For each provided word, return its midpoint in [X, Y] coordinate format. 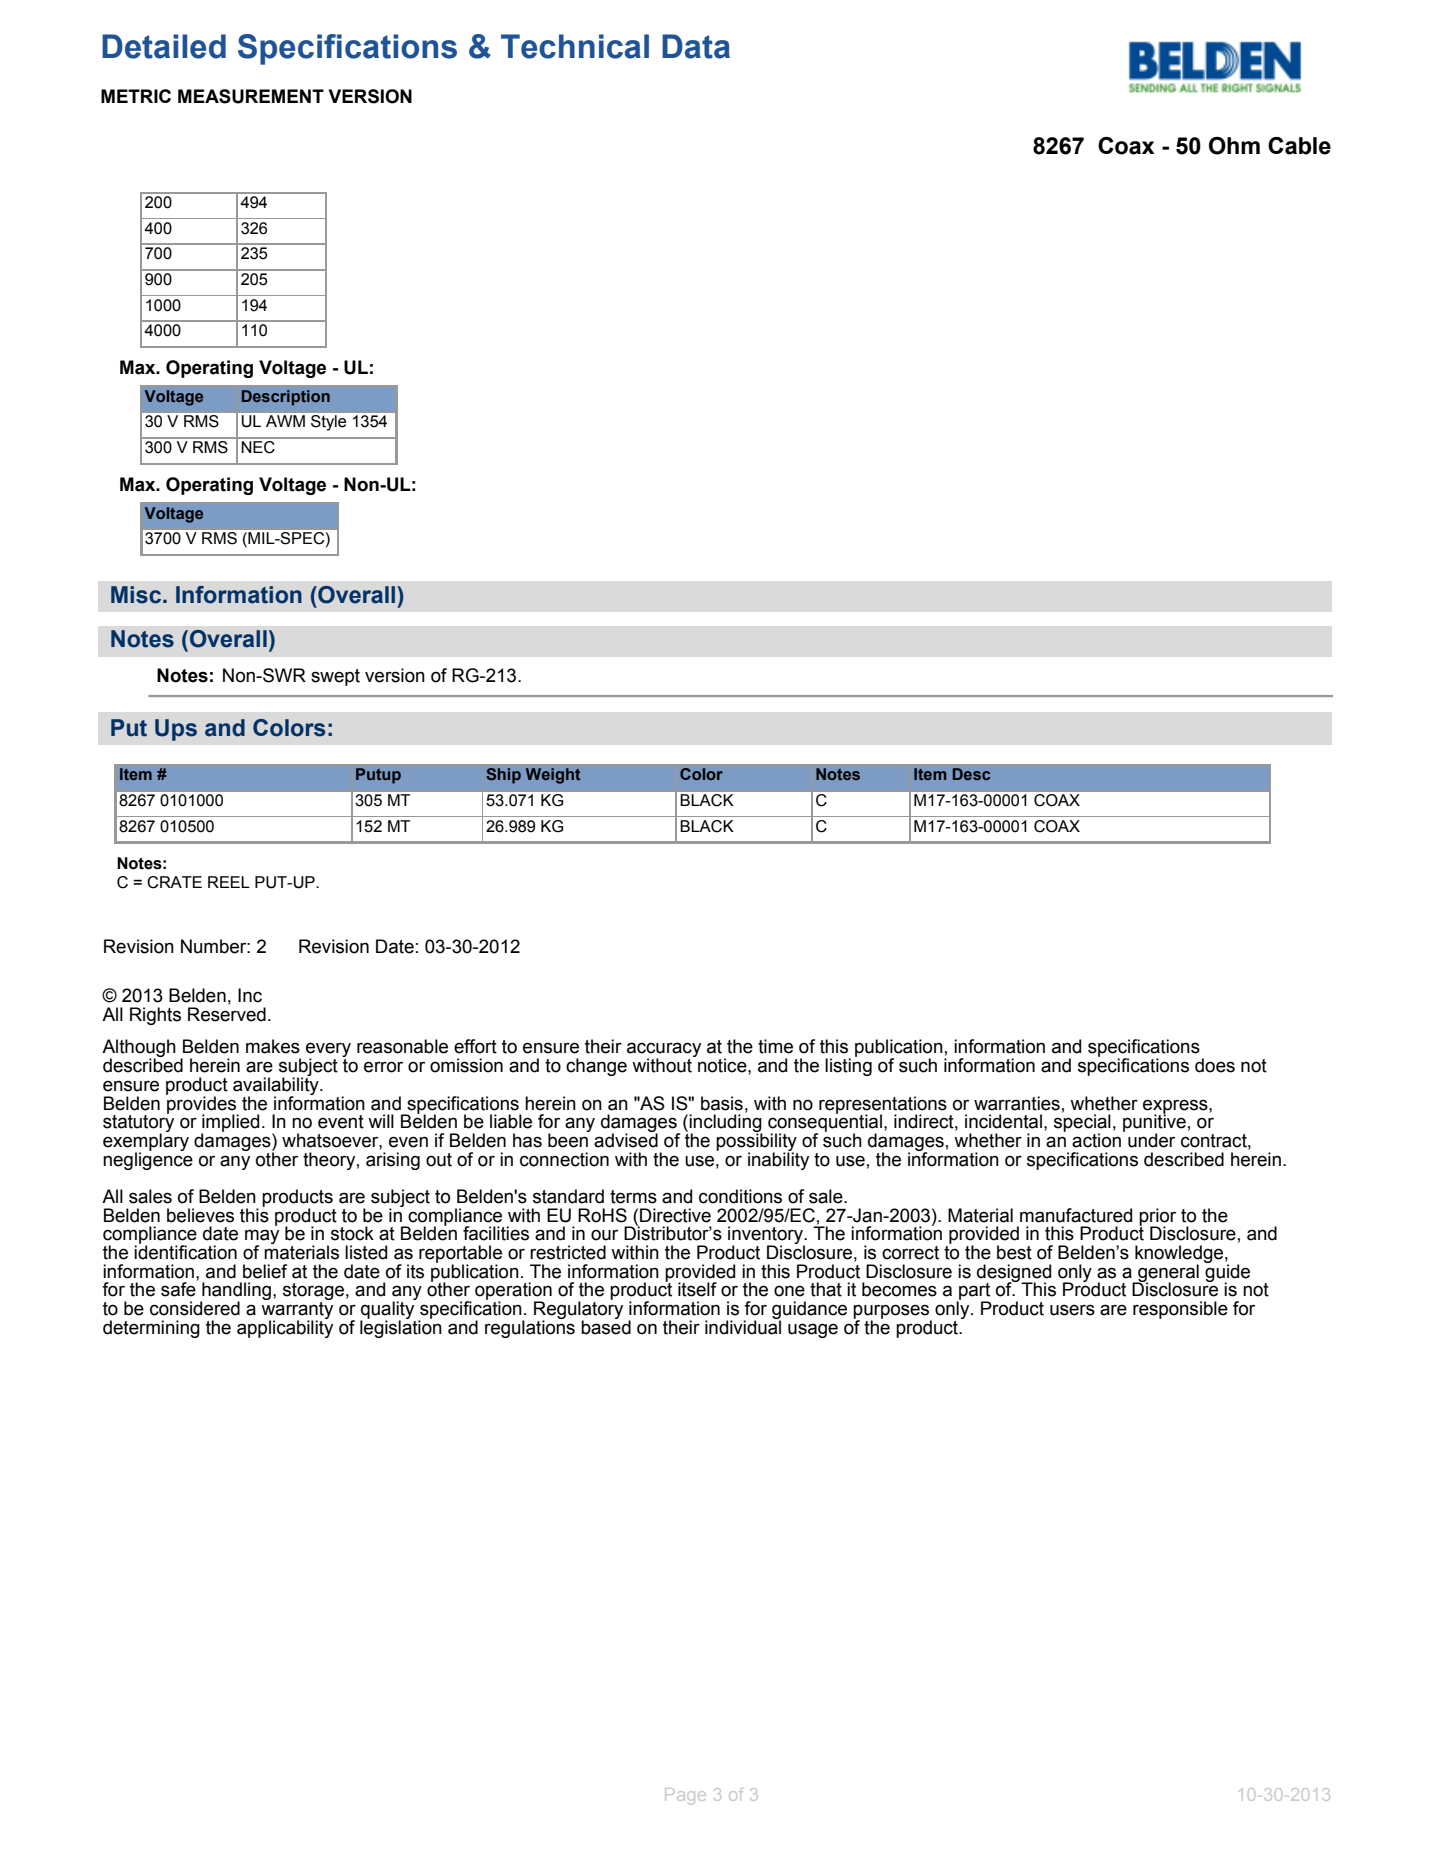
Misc [137, 595]
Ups [176, 730]
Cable [1299, 146]
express [1176, 1107]
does [1215, 1065]
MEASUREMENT [251, 96]
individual [743, 1326]
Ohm [1234, 146]
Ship [503, 776]
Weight [553, 776]
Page [685, 1796]
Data [696, 46]
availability [277, 1086]
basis [722, 1103]
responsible [1180, 1310]
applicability [285, 1328]
